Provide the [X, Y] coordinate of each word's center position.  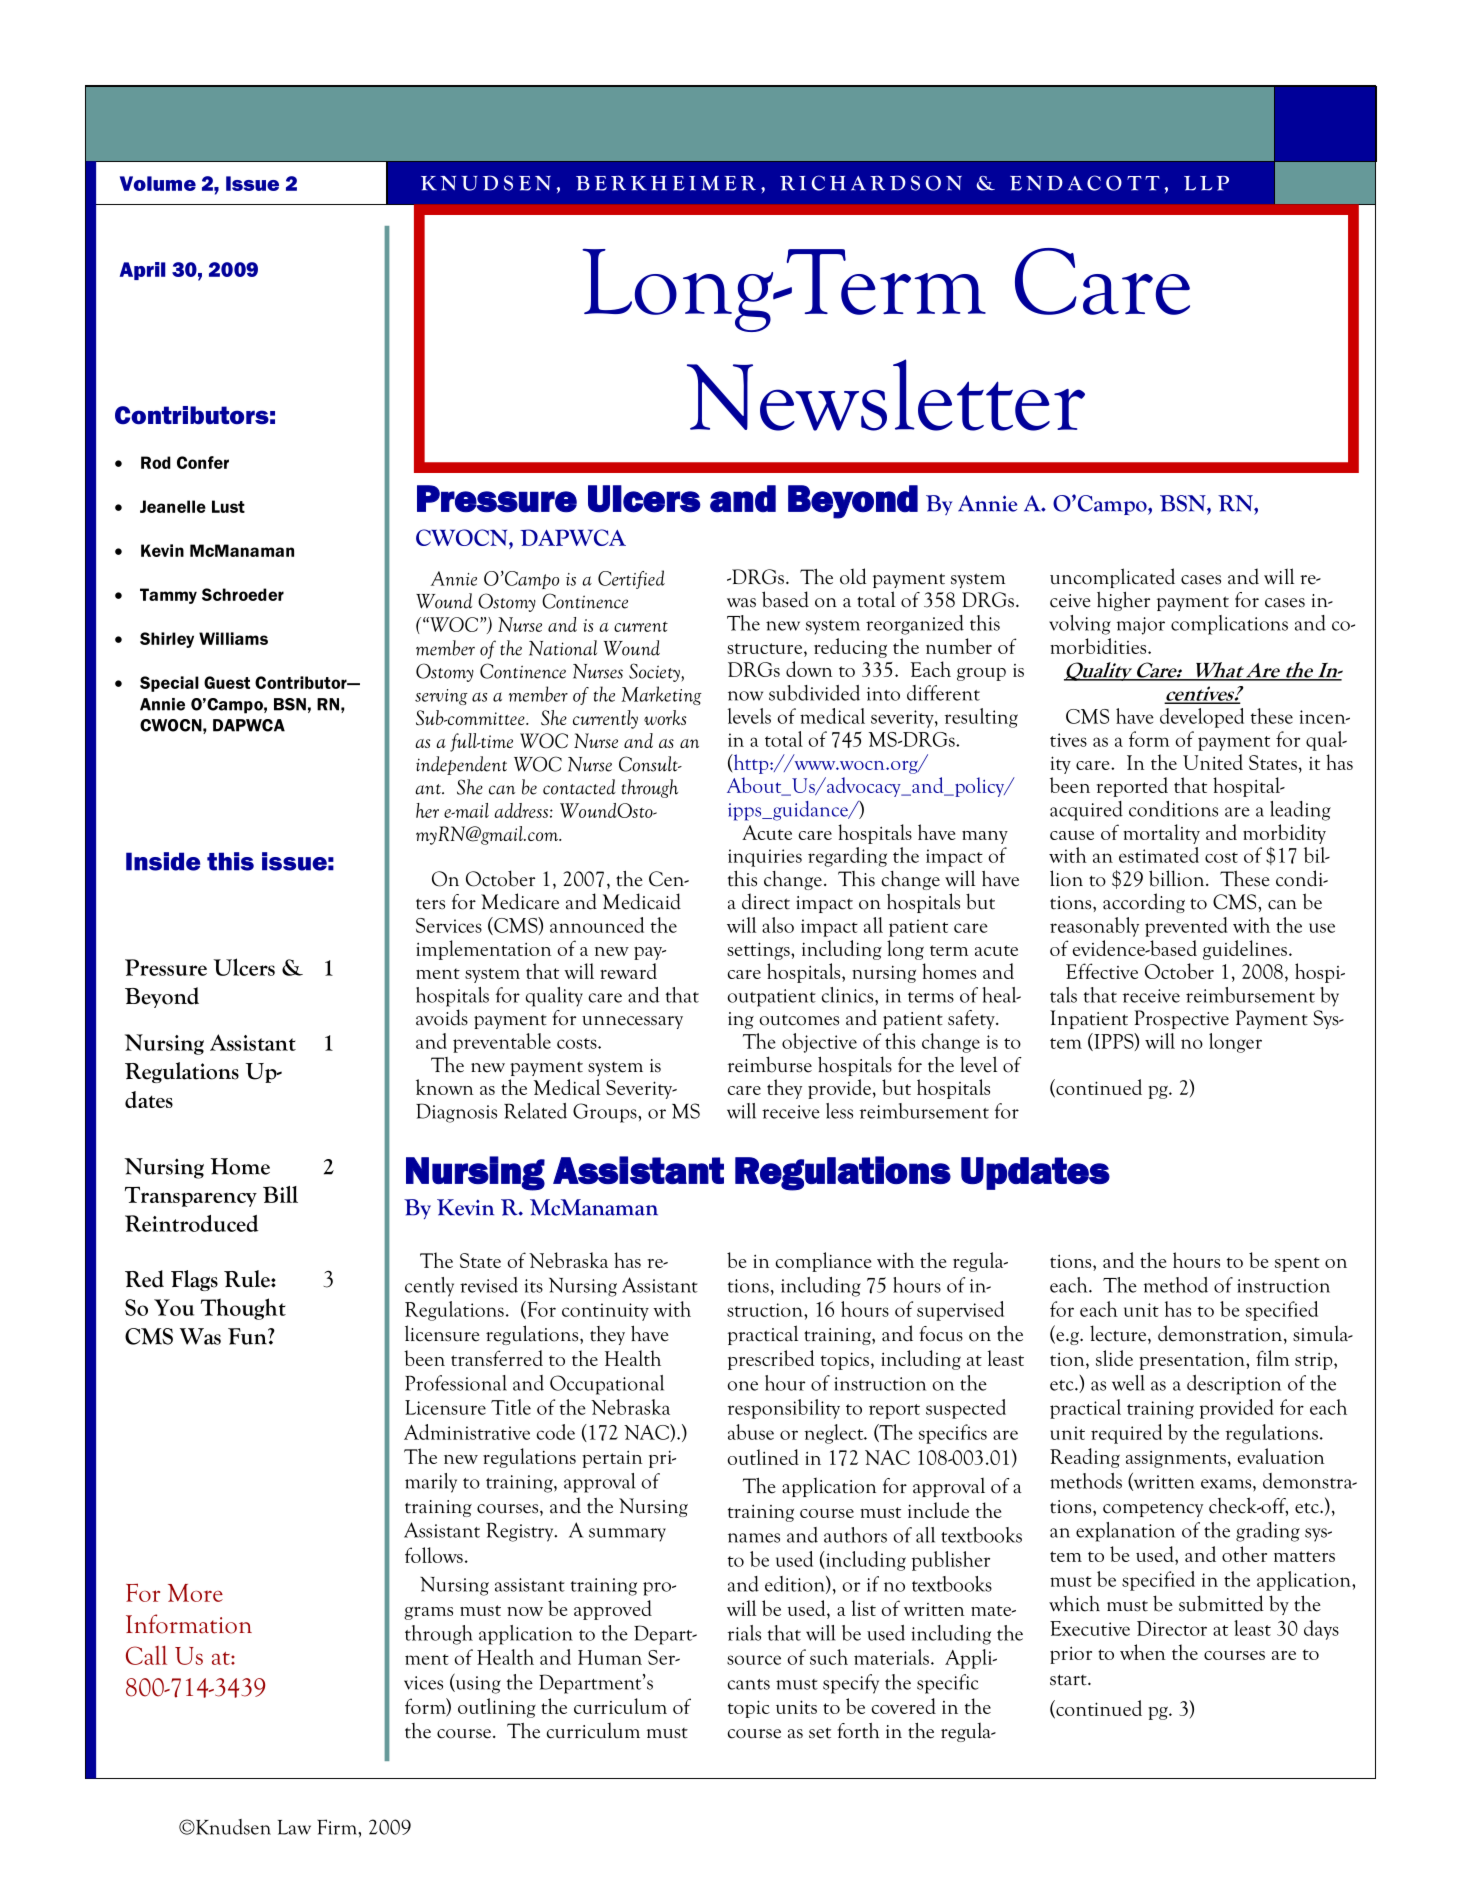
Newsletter [886, 395]
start [1069, 1680]
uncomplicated [1112, 578]
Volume [158, 183]
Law [294, 1827]
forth [858, 1731]
